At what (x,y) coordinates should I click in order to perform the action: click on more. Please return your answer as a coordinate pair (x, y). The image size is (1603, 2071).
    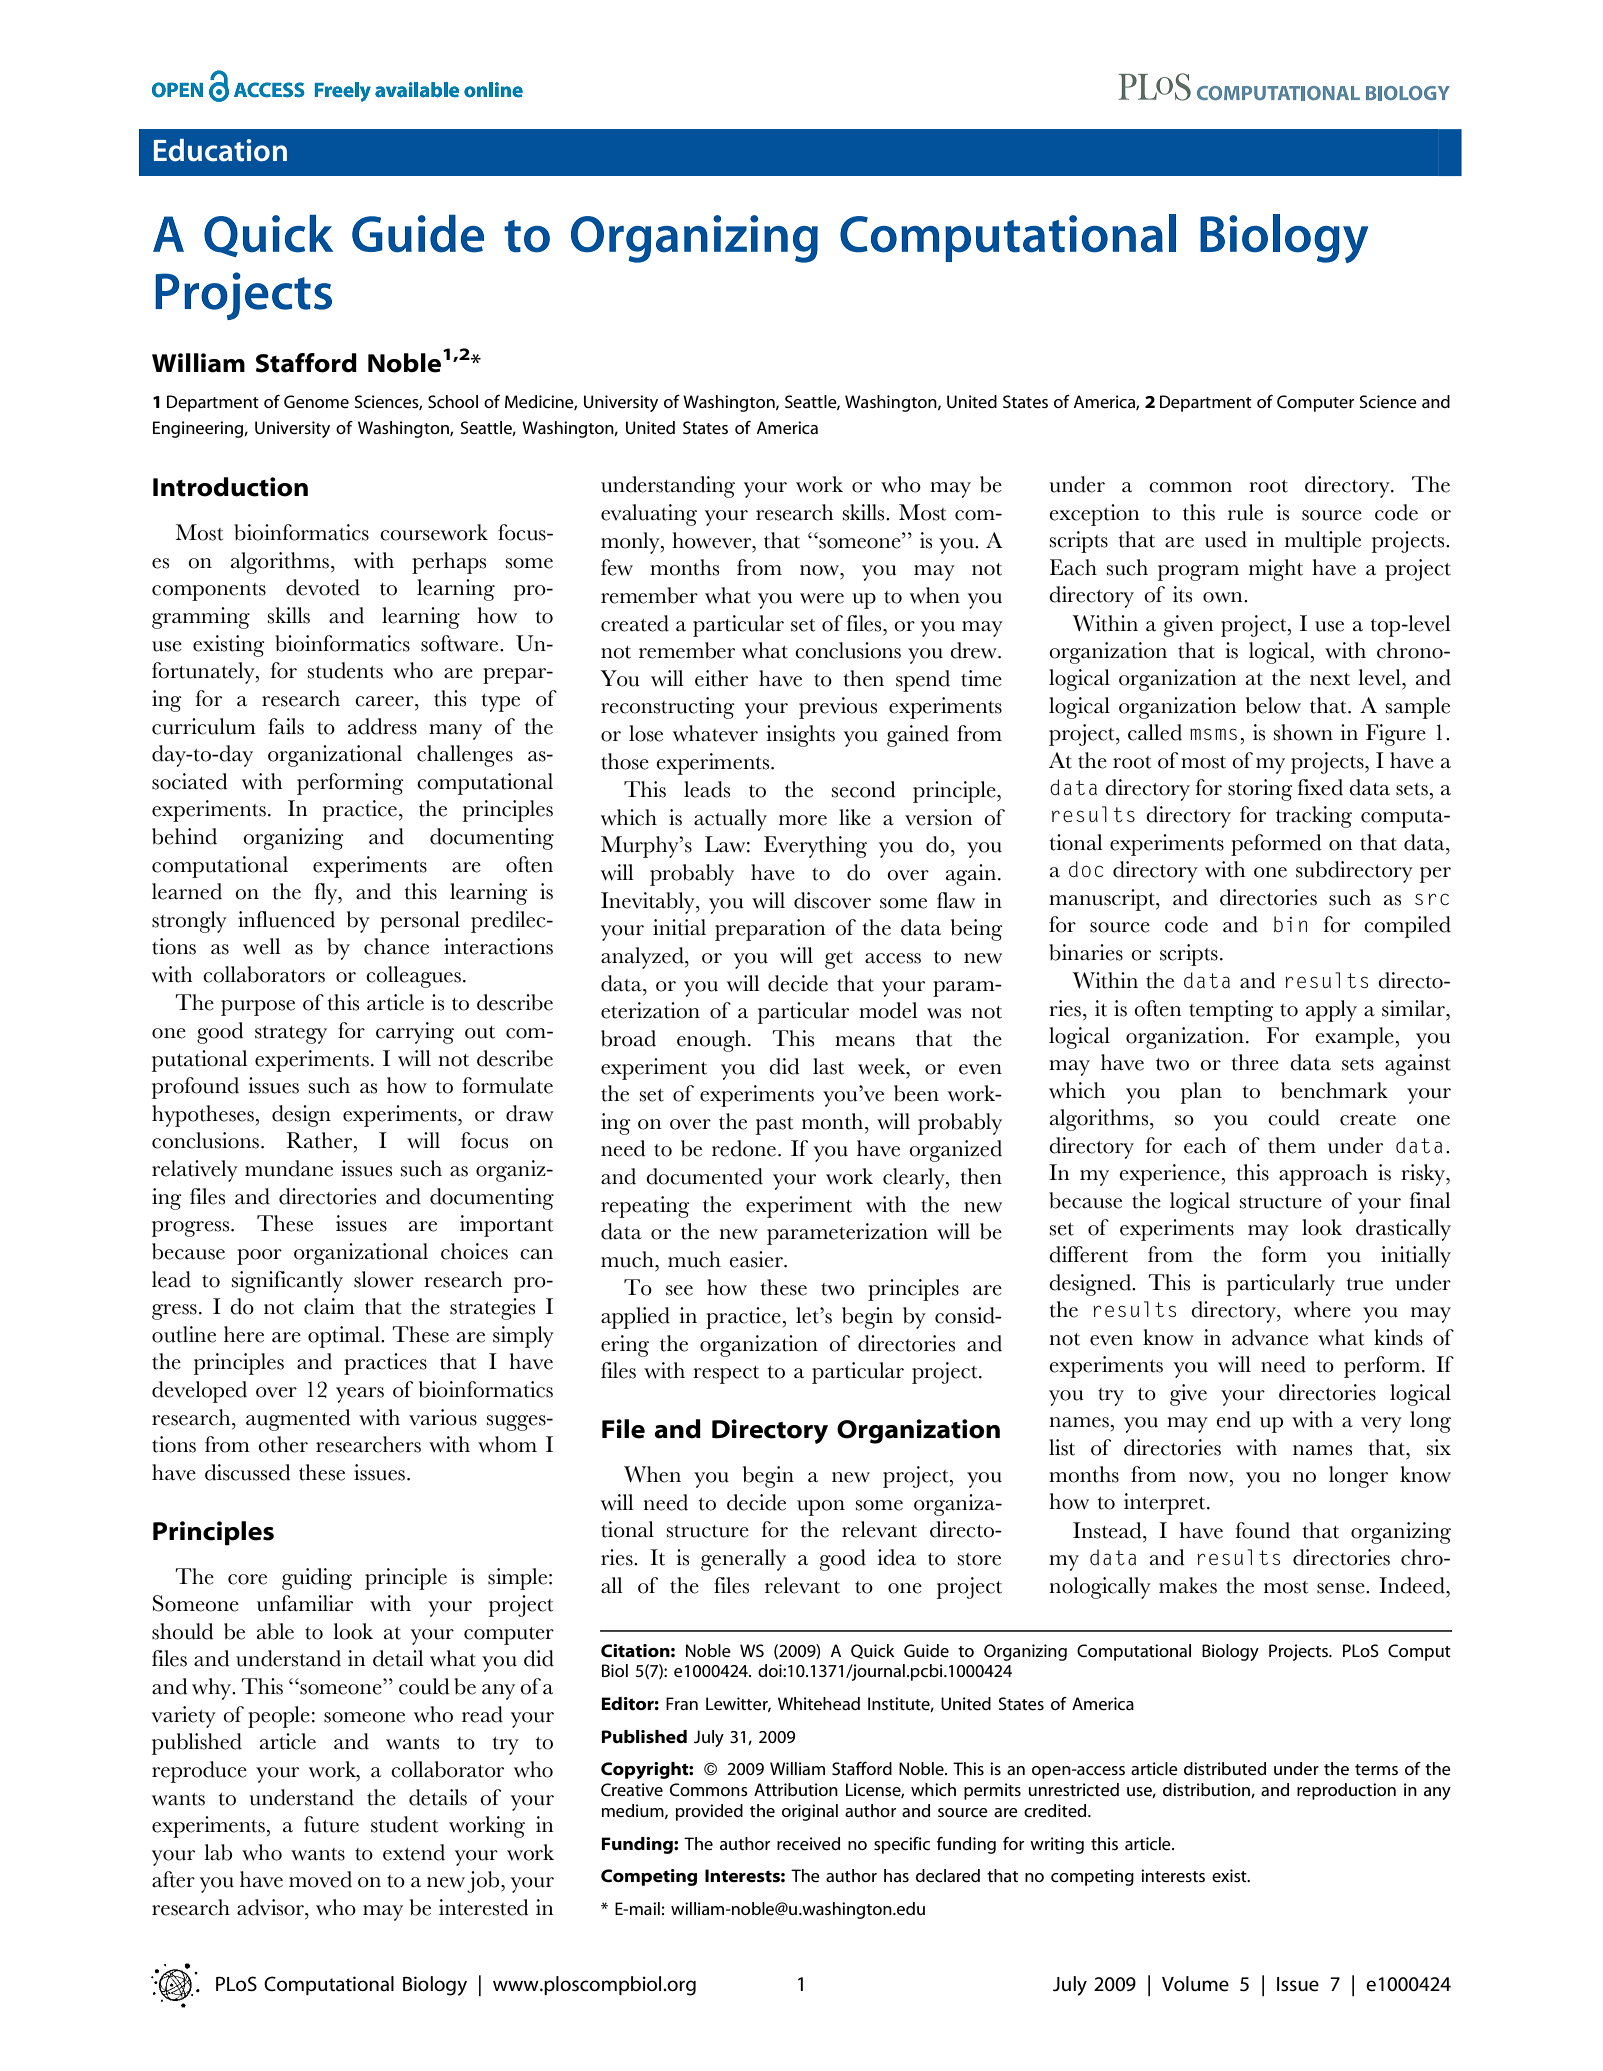
    Looking at the image, I should click on (803, 820).
